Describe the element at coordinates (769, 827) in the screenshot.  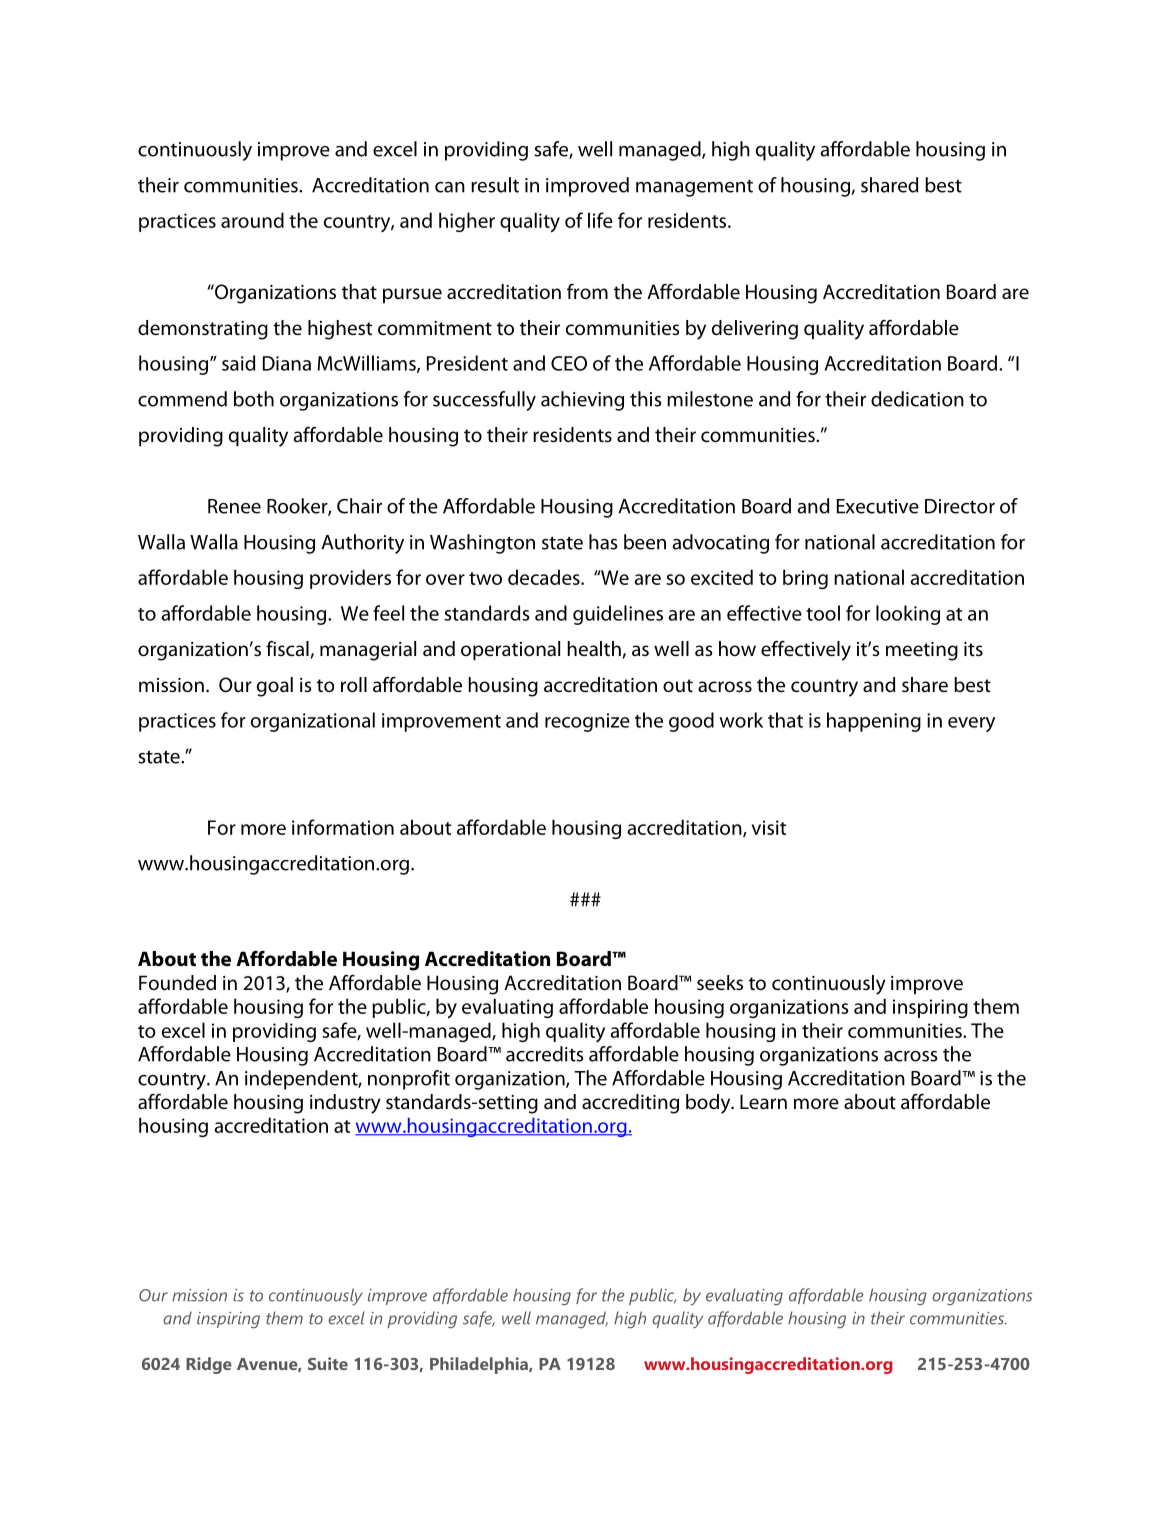
I see `visit` at that location.
